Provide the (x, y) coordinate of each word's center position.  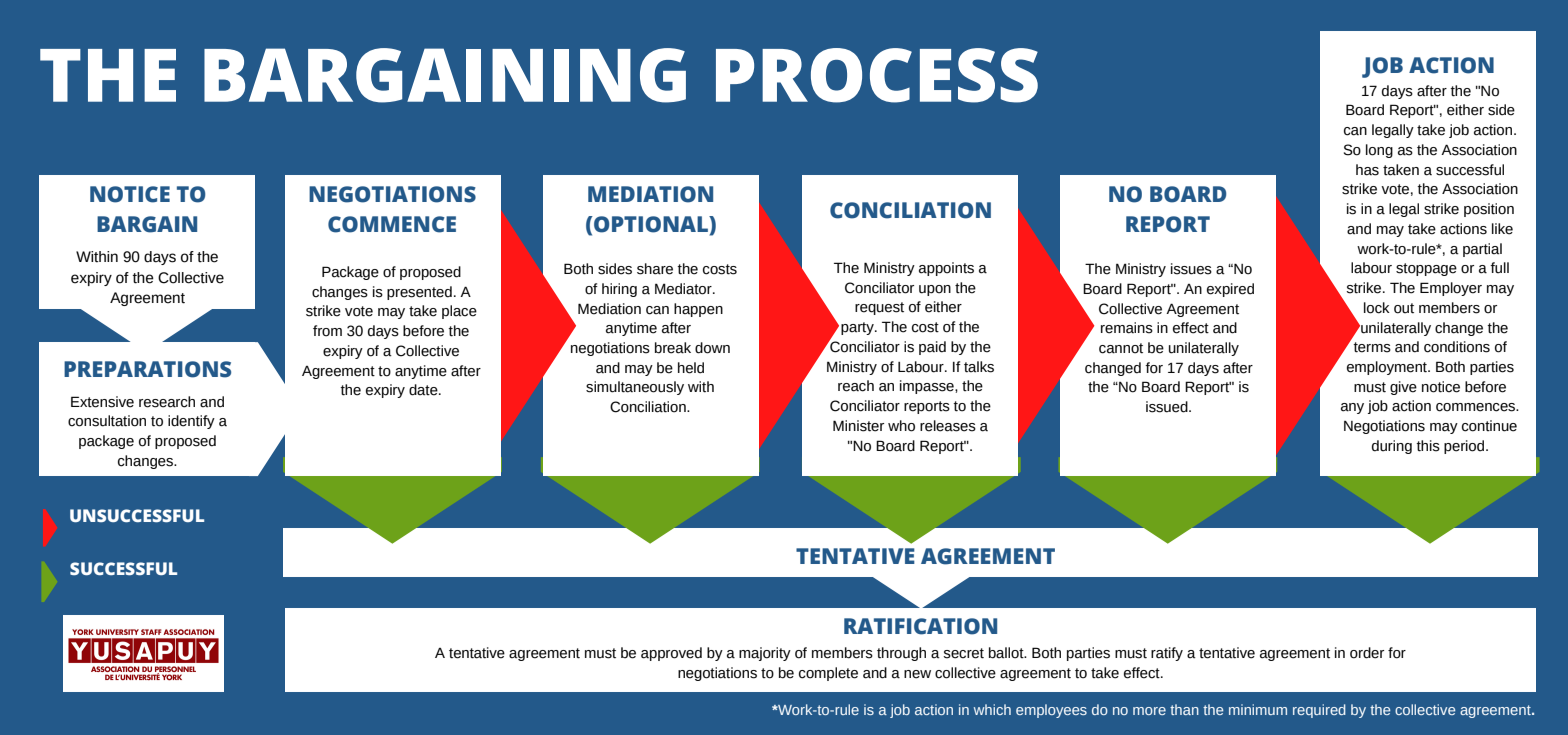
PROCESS (877, 75)
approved (671, 654)
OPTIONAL (651, 224)
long (1379, 151)
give (1403, 388)
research (167, 402)
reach (856, 386)
